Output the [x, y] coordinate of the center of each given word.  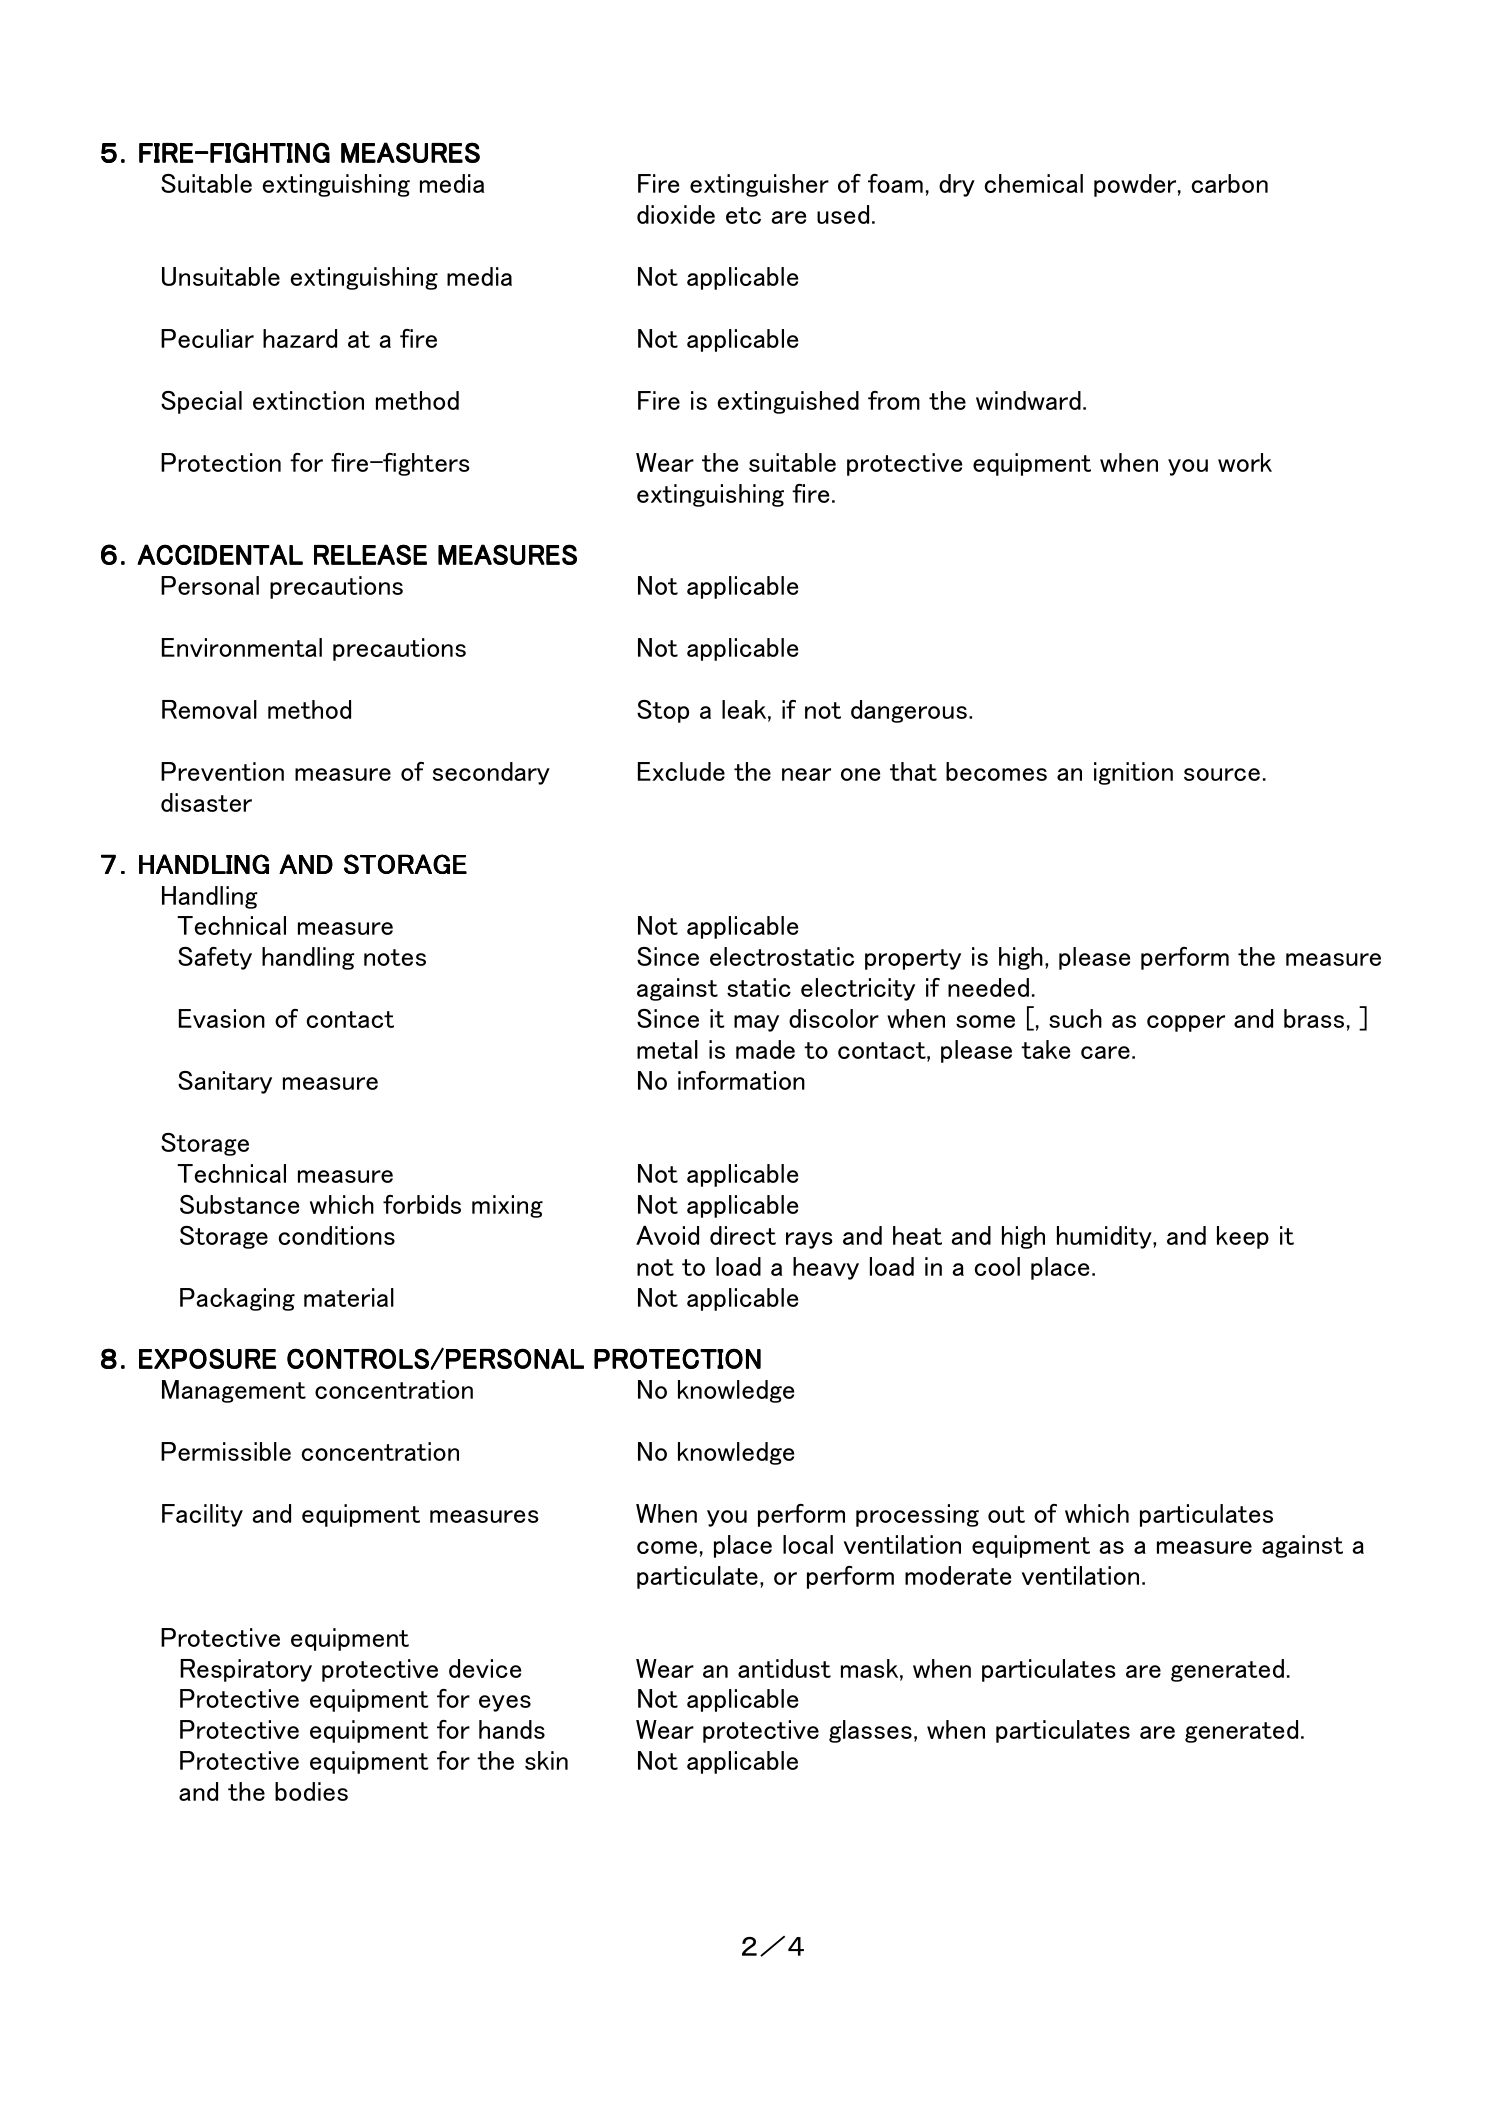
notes [395, 957]
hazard [300, 338]
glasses [870, 1731]
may [756, 1023]
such [1075, 1018]
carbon [1230, 183]
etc [743, 215]
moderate [958, 1575]
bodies [311, 1791]
